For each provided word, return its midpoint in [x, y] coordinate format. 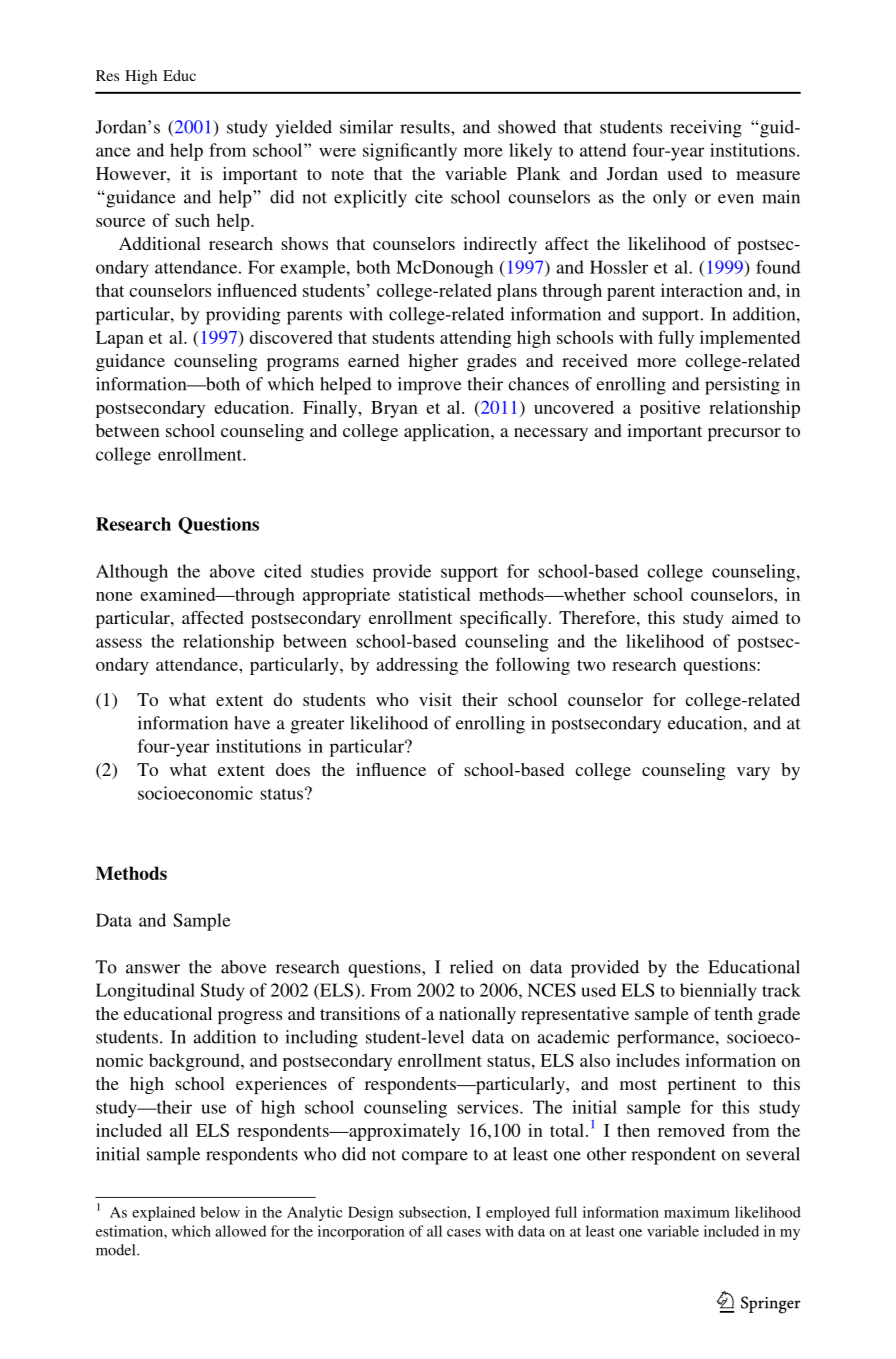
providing [243, 316]
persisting [742, 386]
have [252, 723]
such [192, 220]
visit [435, 699]
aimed [755, 617]
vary [753, 773]
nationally [477, 1015]
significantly [410, 152]
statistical [435, 594]
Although [132, 573]
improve [430, 386]
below [220, 1212]
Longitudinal [145, 992]
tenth [733, 1013]
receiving [706, 129]
